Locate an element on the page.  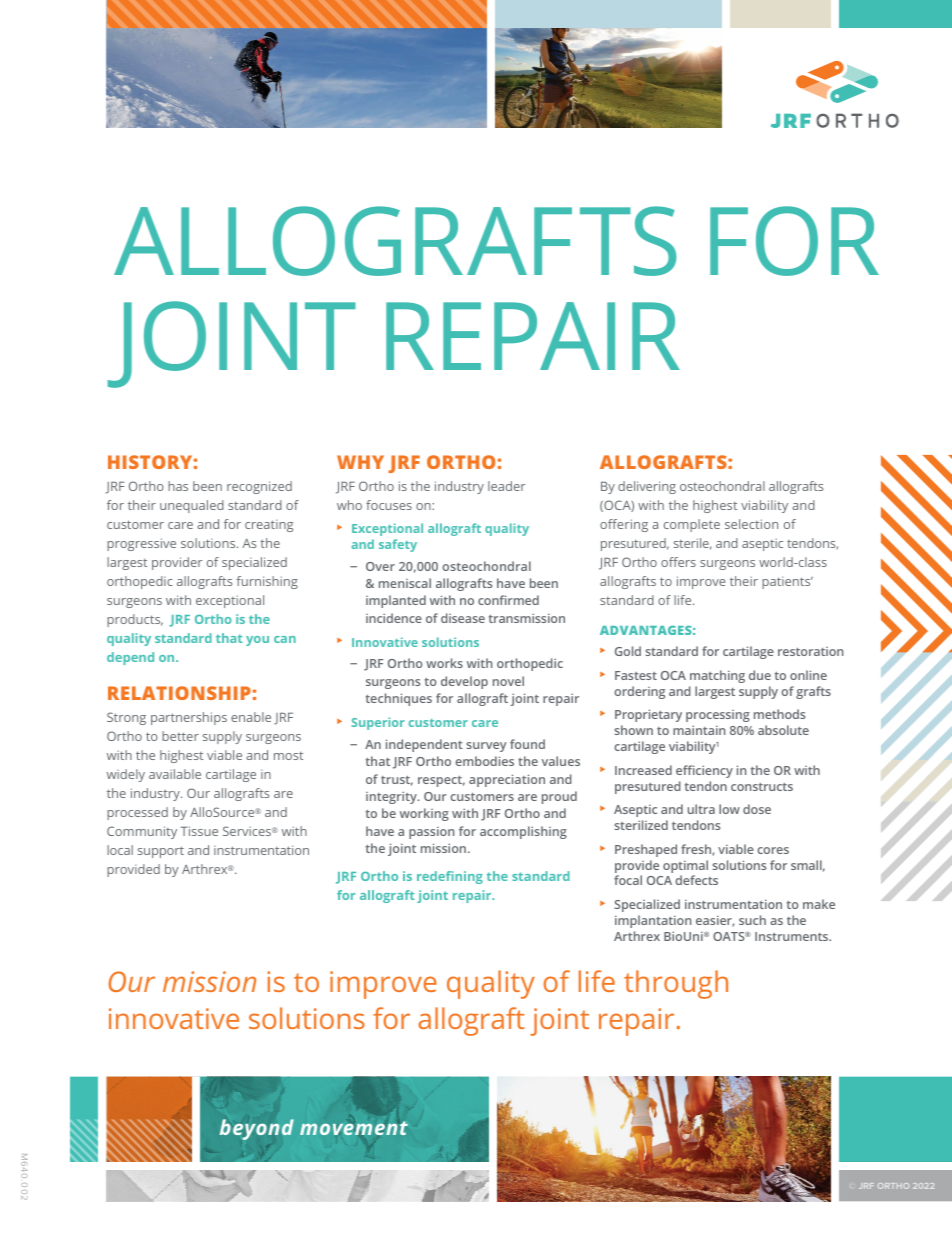
beyond is located at coordinates (257, 1129).
